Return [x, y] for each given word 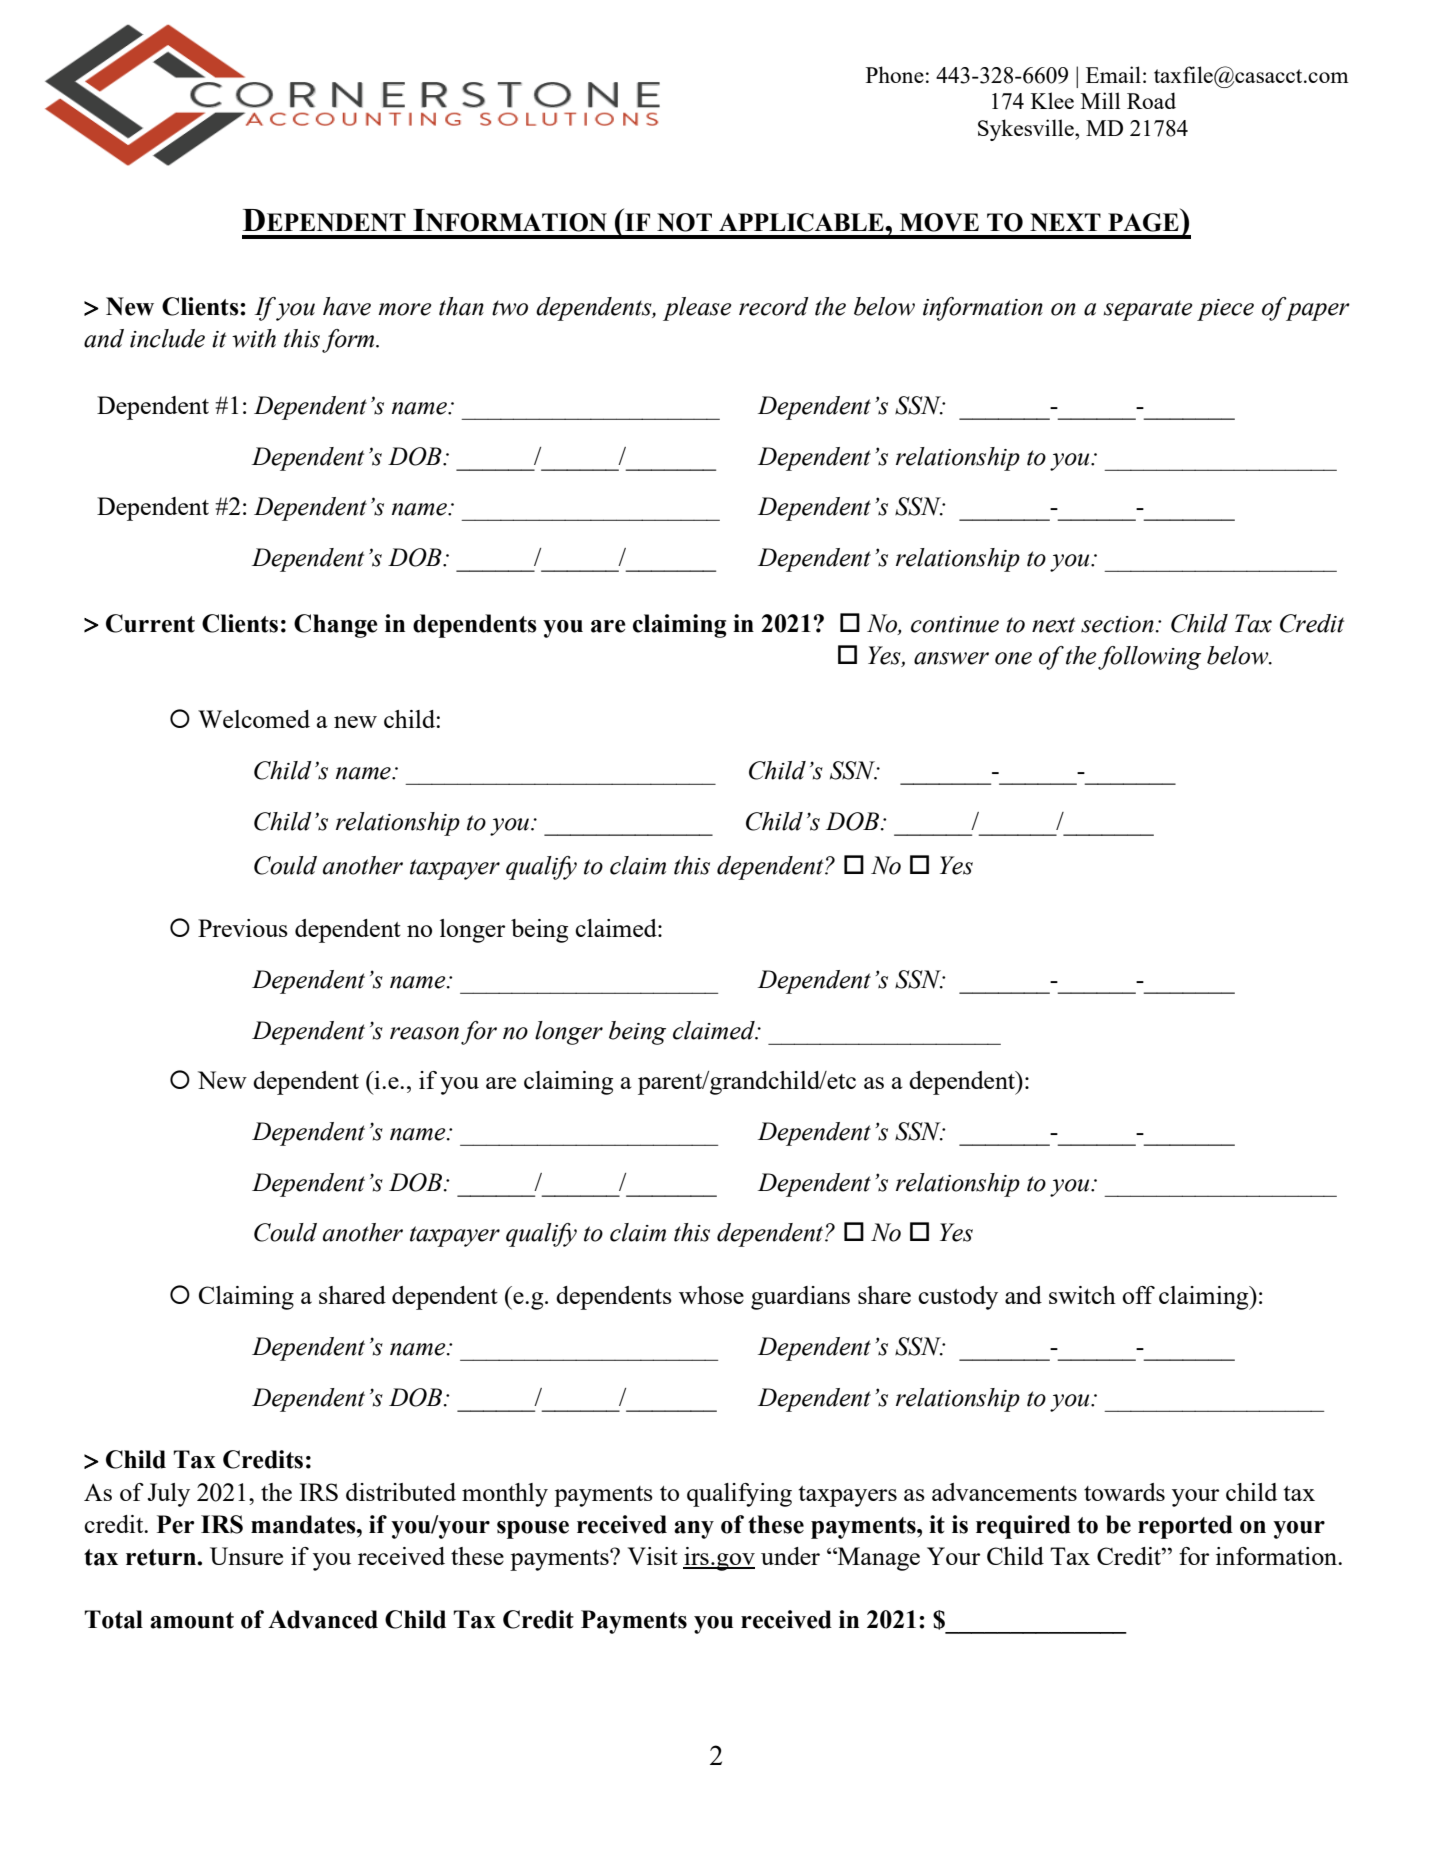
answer [951, 658]
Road [1151, 100]
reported [1185, 1527]
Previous [243, 928]
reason [424, 1033]
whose [711, 1295]
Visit [653, 1556]
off [1138, 1295]
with [254, 338]
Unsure [246, 1556]
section [1117, 624]
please [697, 309]
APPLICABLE [802, 222]
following [1149, 658]
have [347, 306]
